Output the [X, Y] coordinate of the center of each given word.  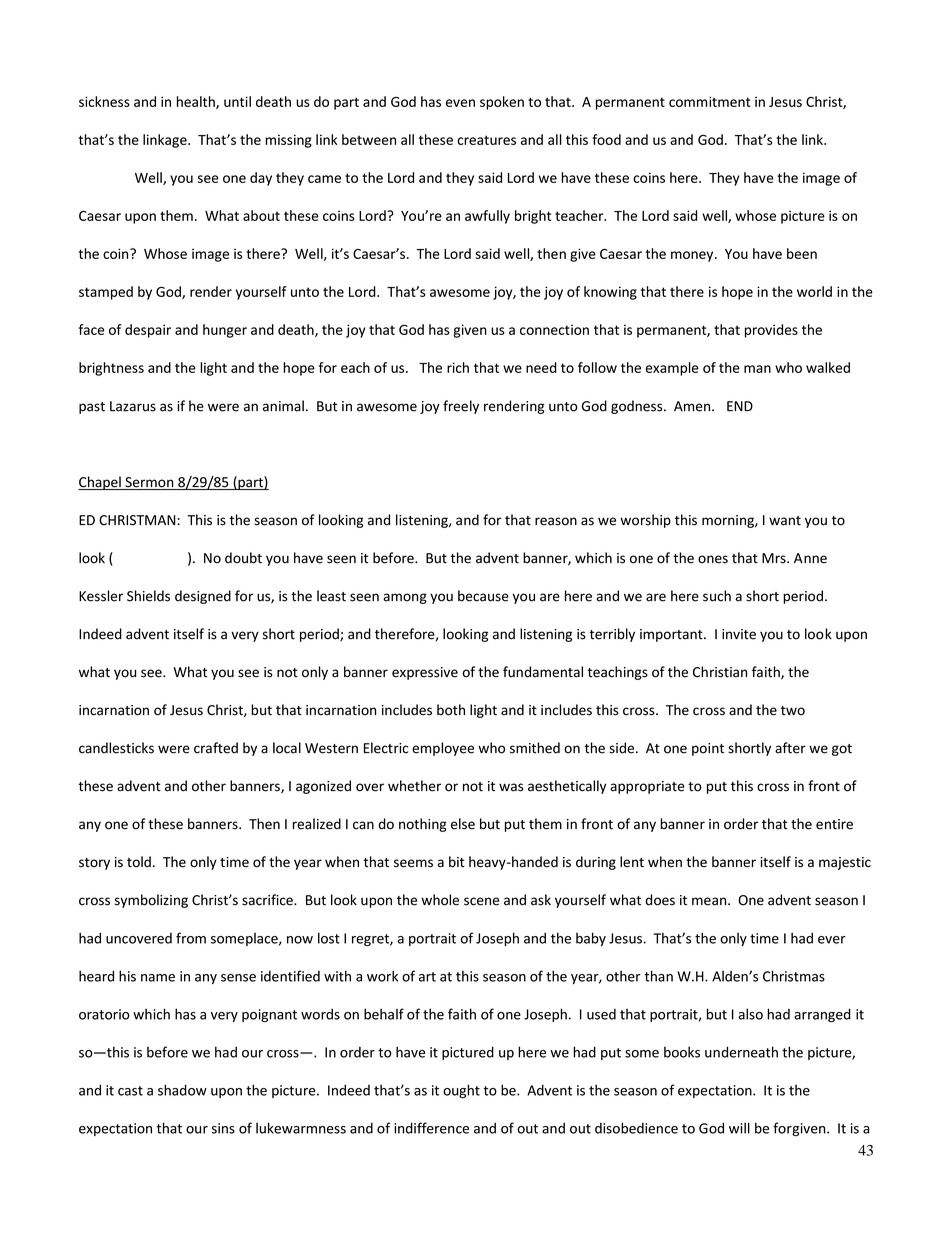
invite [739, 634]
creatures [486, 140]
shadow [182, 1090]
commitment [710, 101]
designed [203, 597]
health [197, 102]
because [483, 596]
